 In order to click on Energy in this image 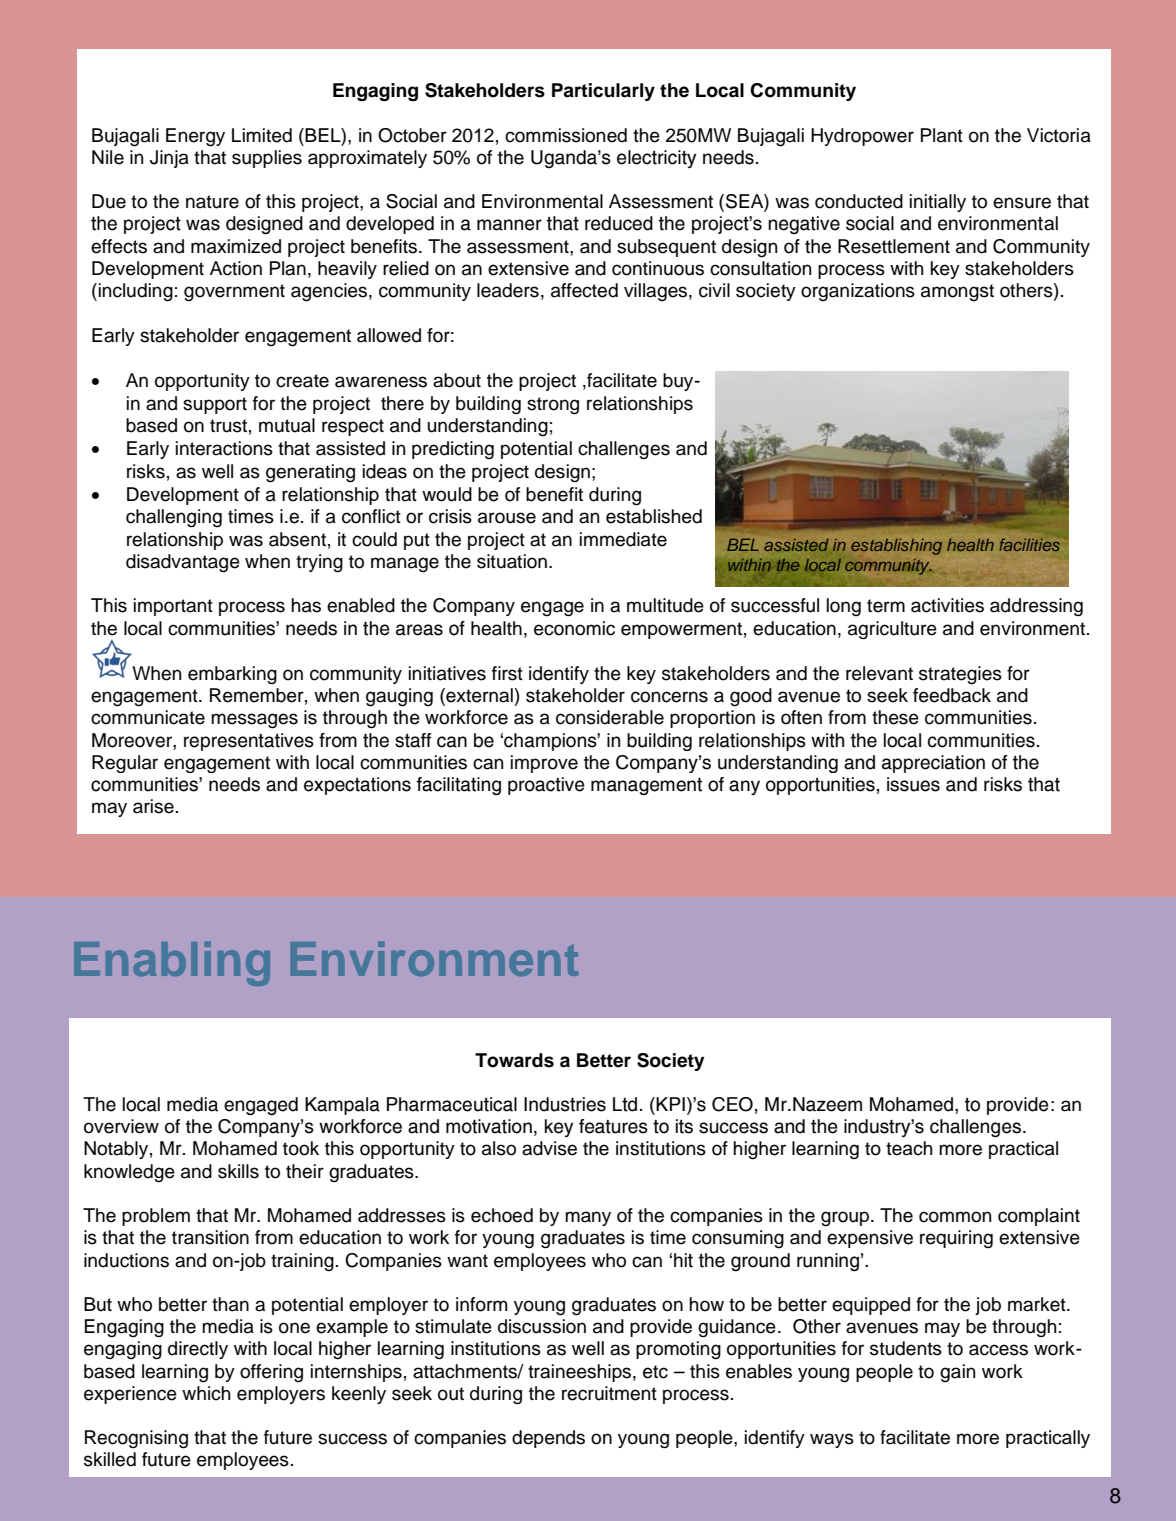, I will do `click(195, 137)`.
